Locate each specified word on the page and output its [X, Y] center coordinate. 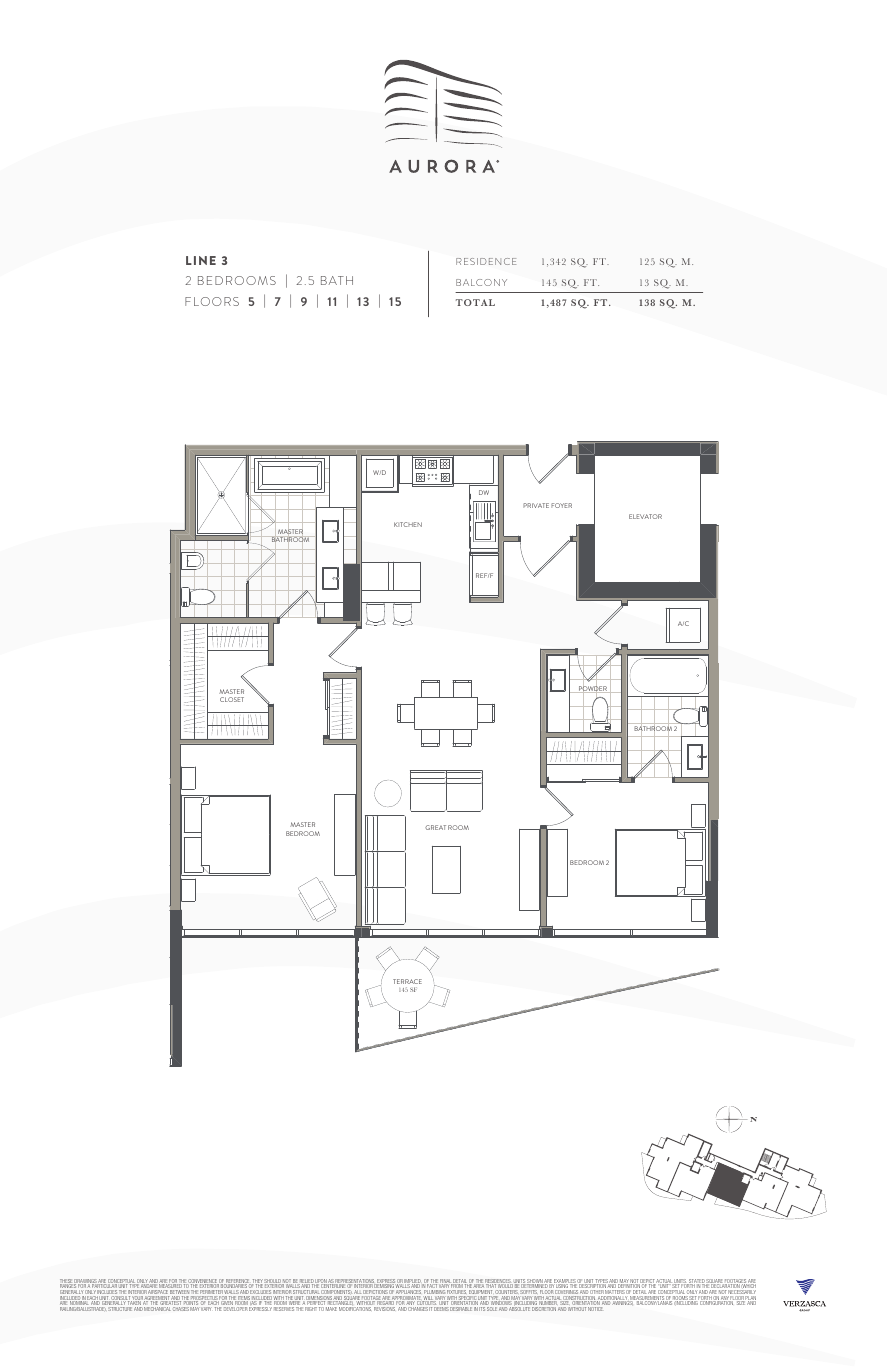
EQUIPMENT [480, 1293]
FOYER [561, 505]
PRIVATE [536, 505]
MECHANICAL [157, 1309]
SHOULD [273, 1282]
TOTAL [475, 302]
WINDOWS [502, 1303]
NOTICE [595, 1309]
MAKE [331, 1309]
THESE [66, 1282]
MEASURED [169, 1287]
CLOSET [232, 699]
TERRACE [407, 981]
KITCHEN [408, 524]
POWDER [592, 689]
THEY [257, 1282]
